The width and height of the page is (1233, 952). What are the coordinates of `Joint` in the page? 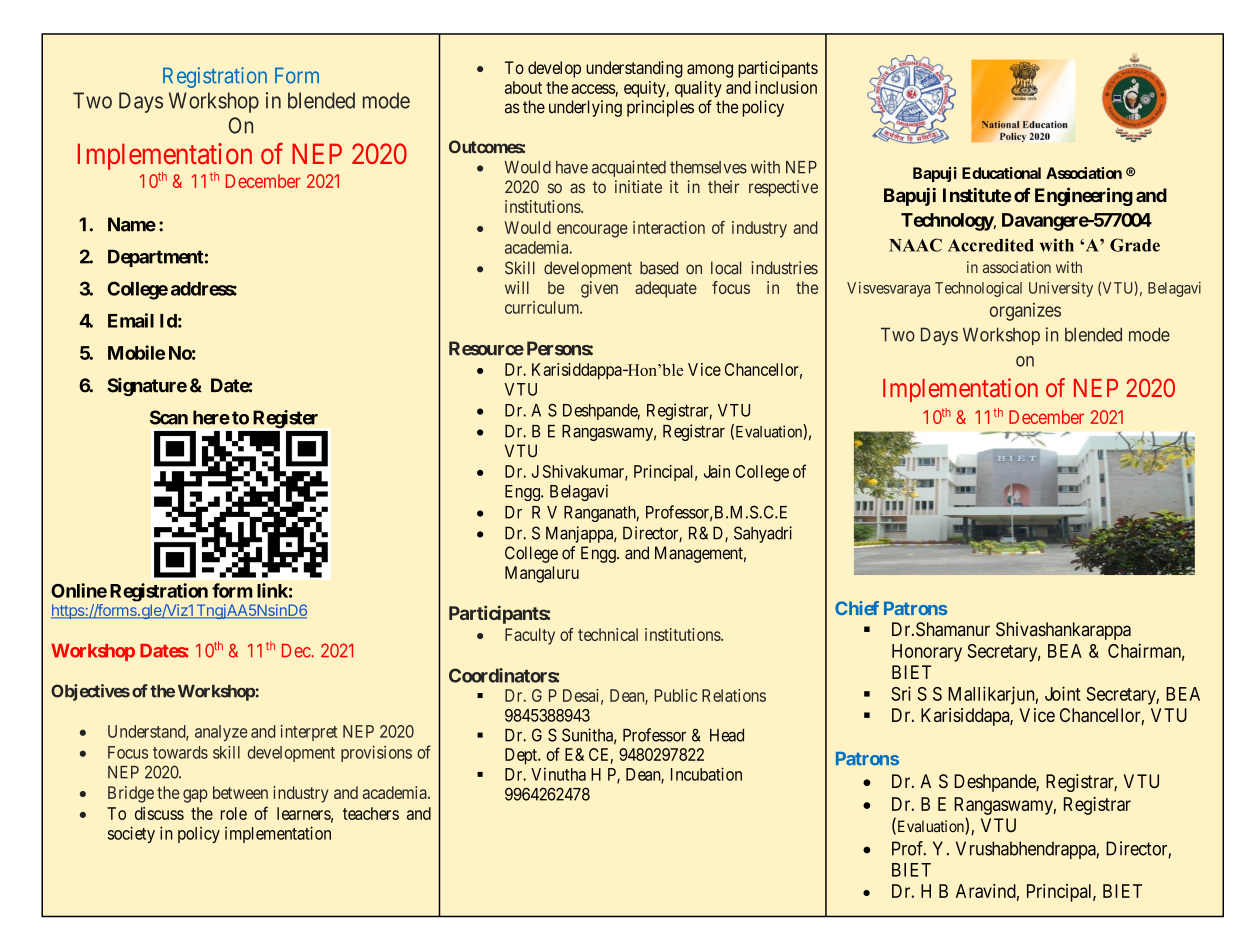 It's located at (1063, 693).
